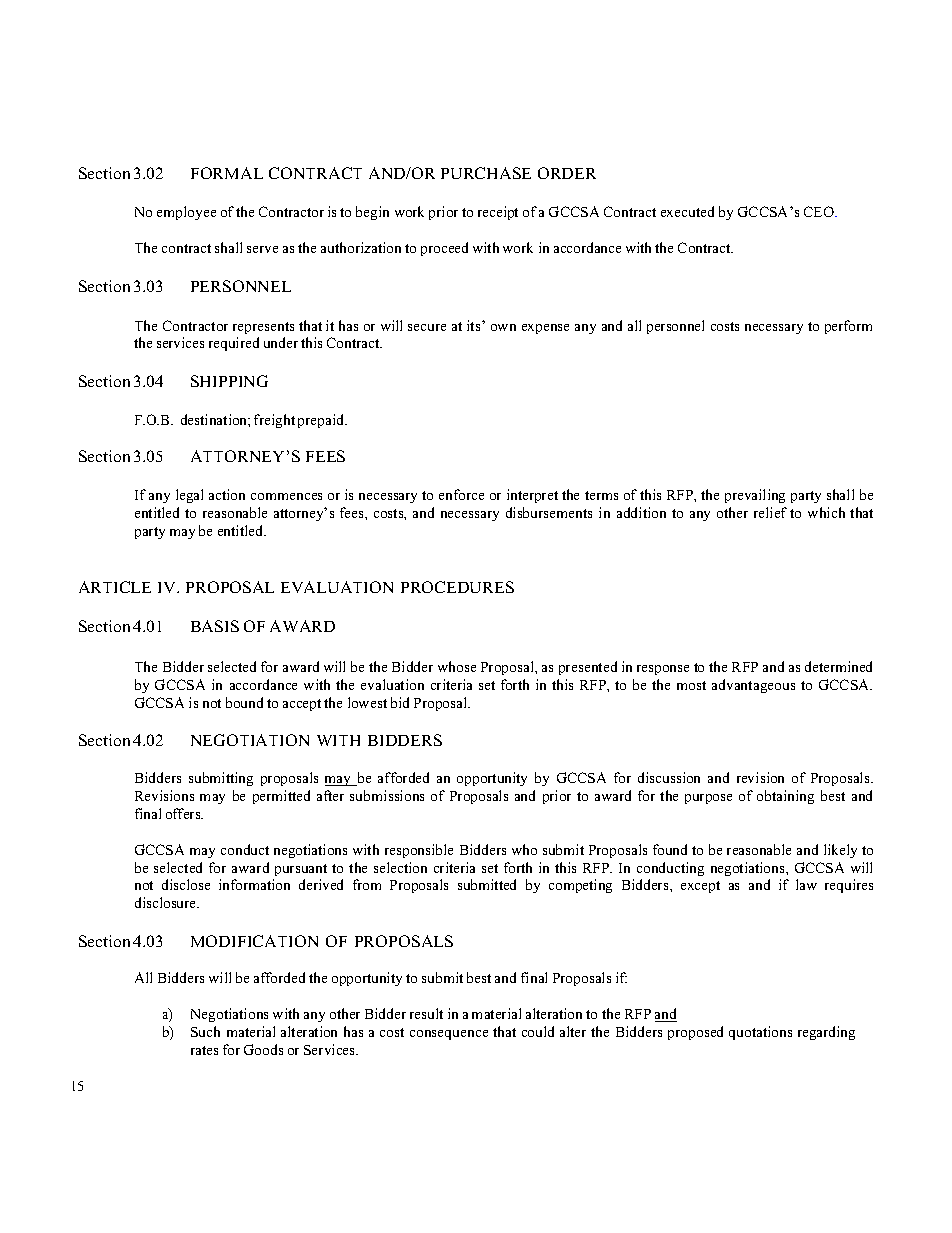 The image size is (952, 1233). I want to click on receipt, so click(498, 213).
